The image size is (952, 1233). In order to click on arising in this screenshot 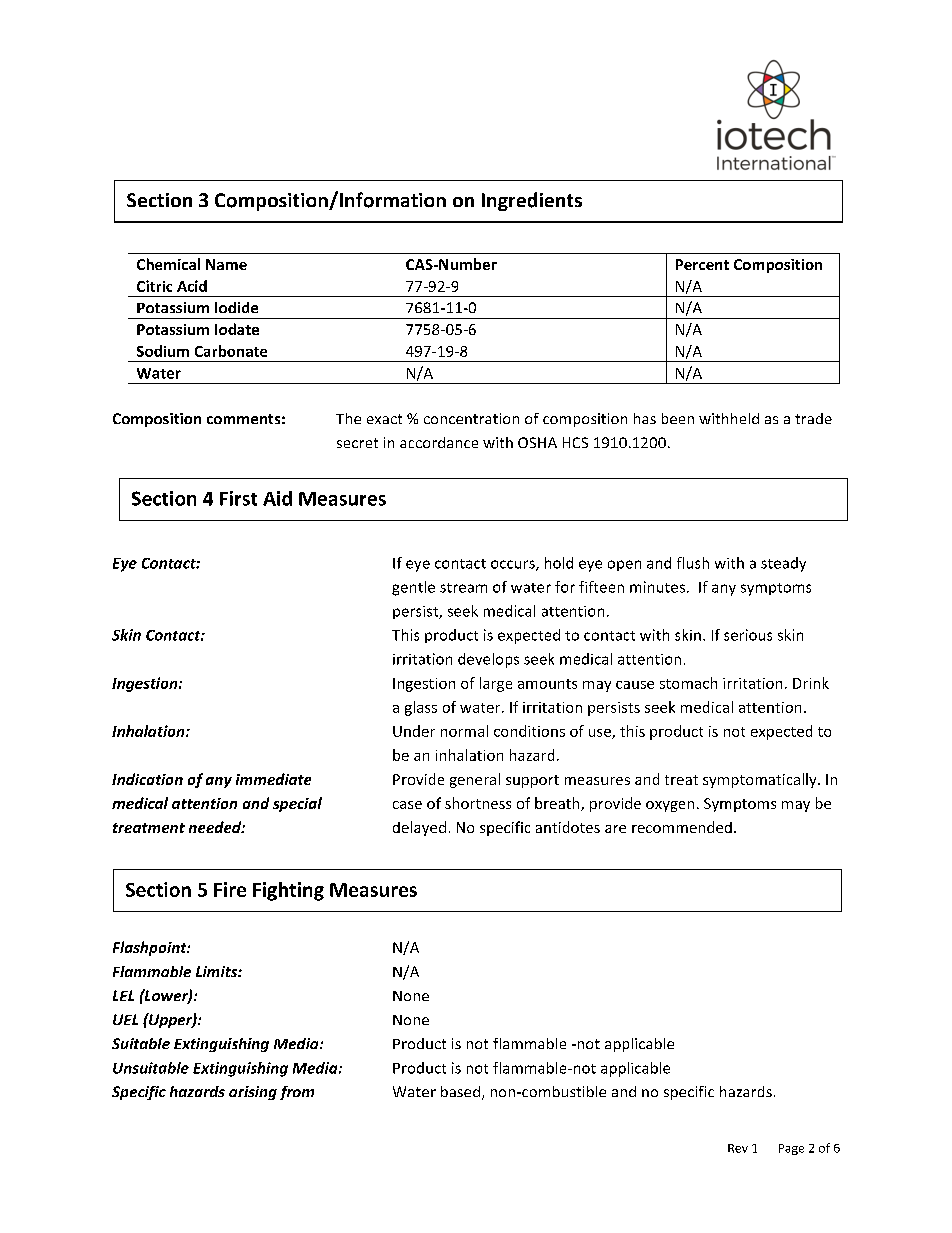, I will do `click(253, 1093)`.
